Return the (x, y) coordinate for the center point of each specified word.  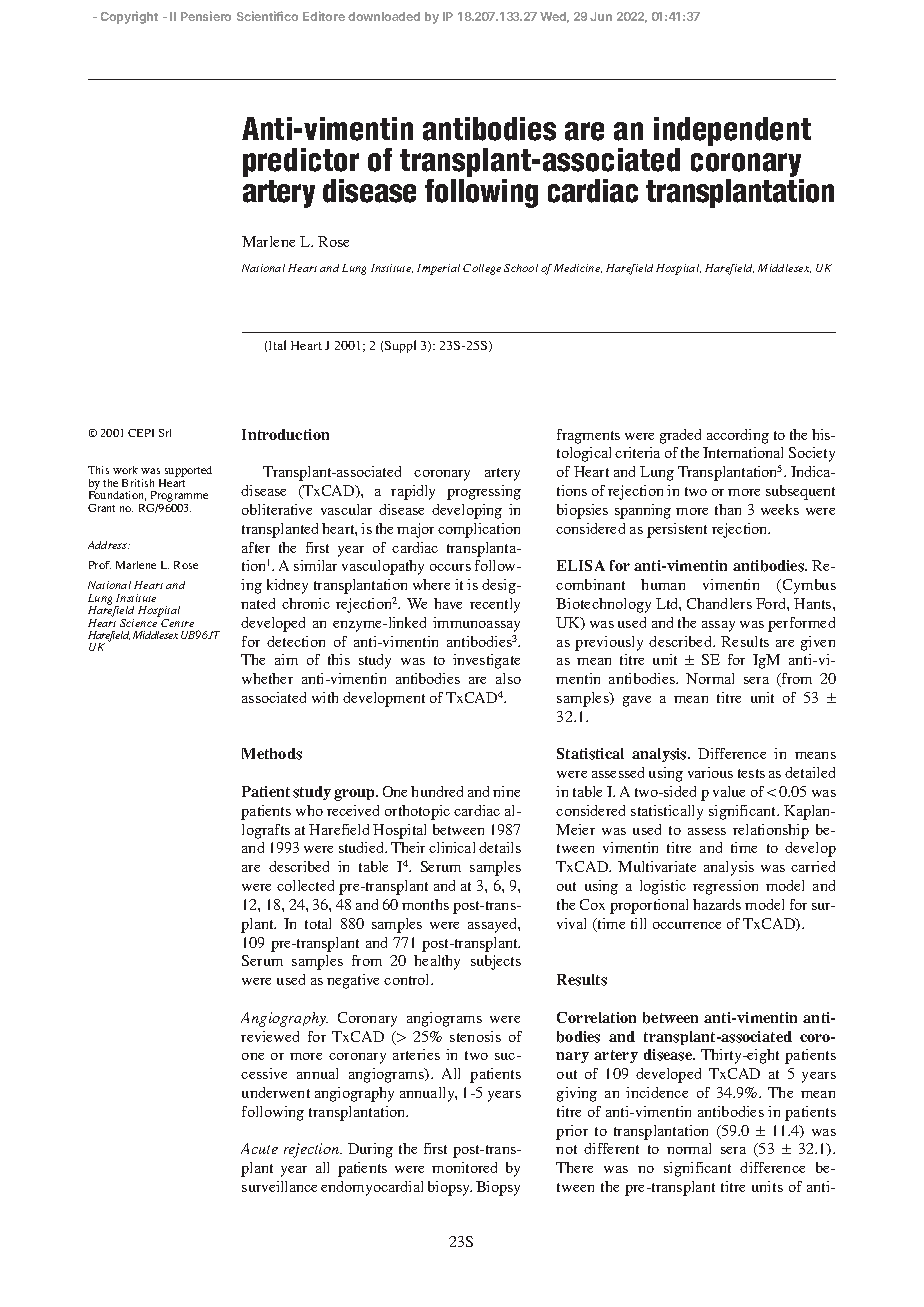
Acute (259, 1148)
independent (732, 133)
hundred (437, 791)
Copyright (129, 17)
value (729, 791)
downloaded (384, 16)
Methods (272, 754)
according (738, 436)
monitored (464, 1167)
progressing (484, 492)
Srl (165, 433)
